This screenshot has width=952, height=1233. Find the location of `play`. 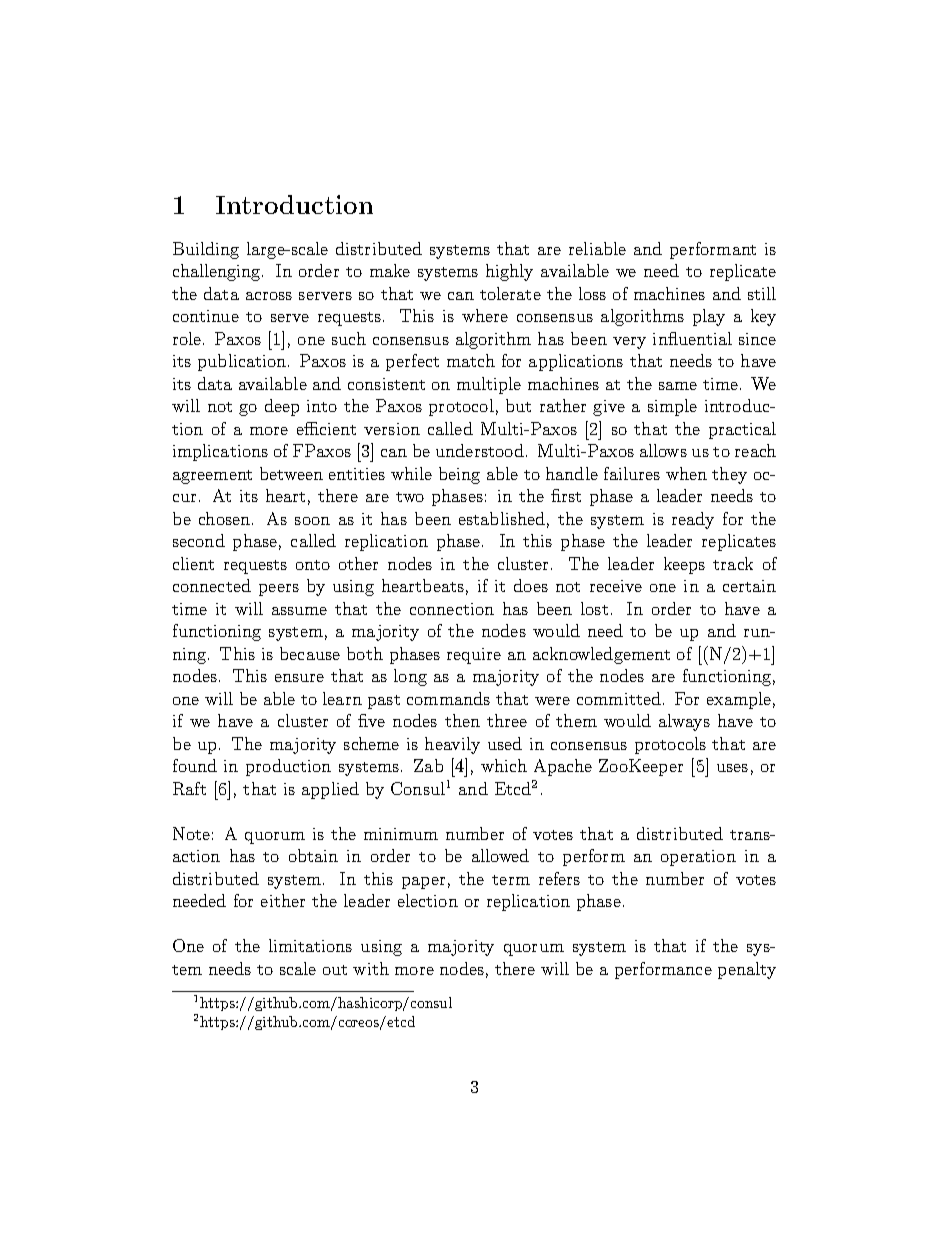

play is located at coordinates (709, 317).
